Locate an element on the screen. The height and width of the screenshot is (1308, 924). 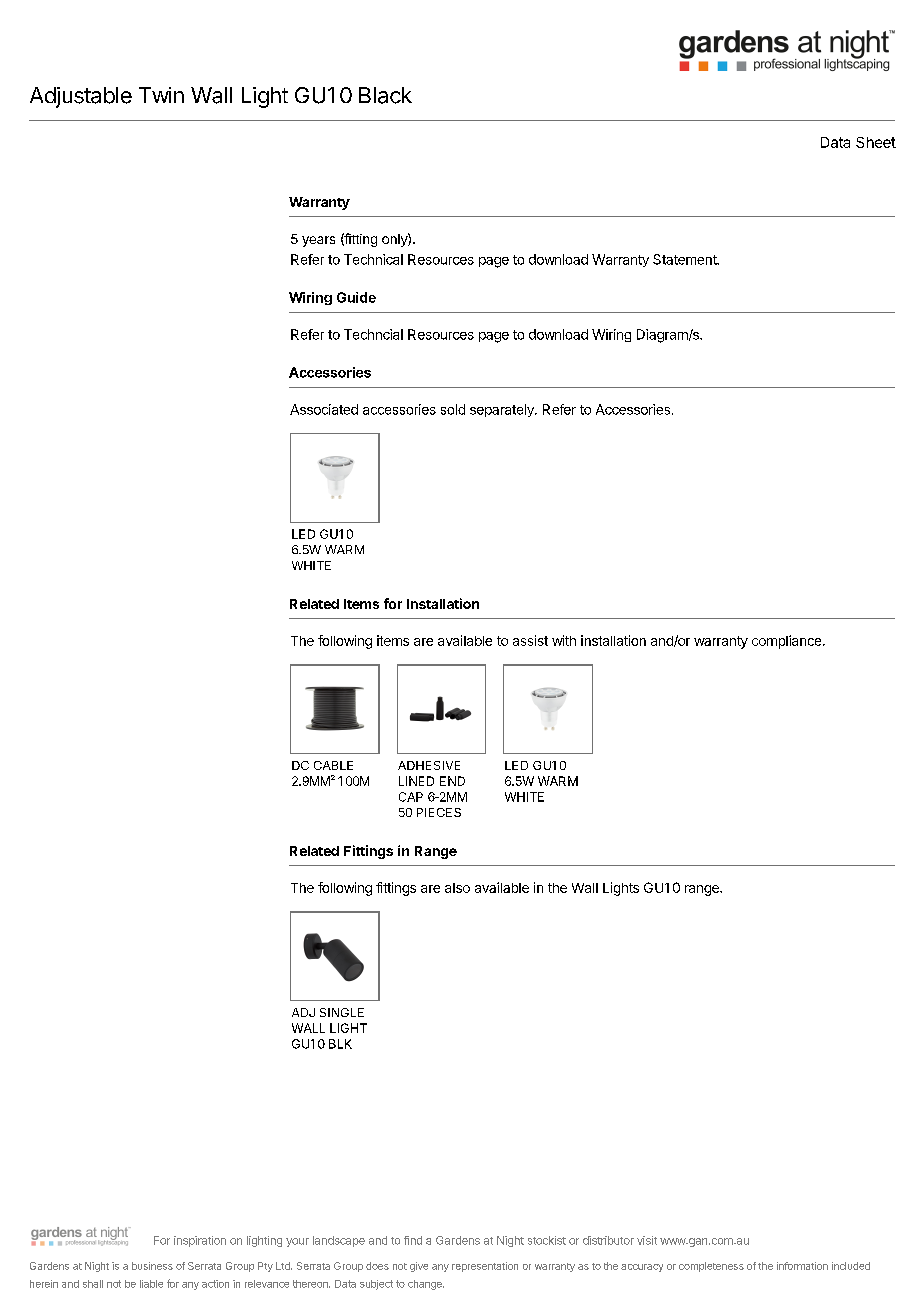
Twin is located at coordinates (161, 95).
